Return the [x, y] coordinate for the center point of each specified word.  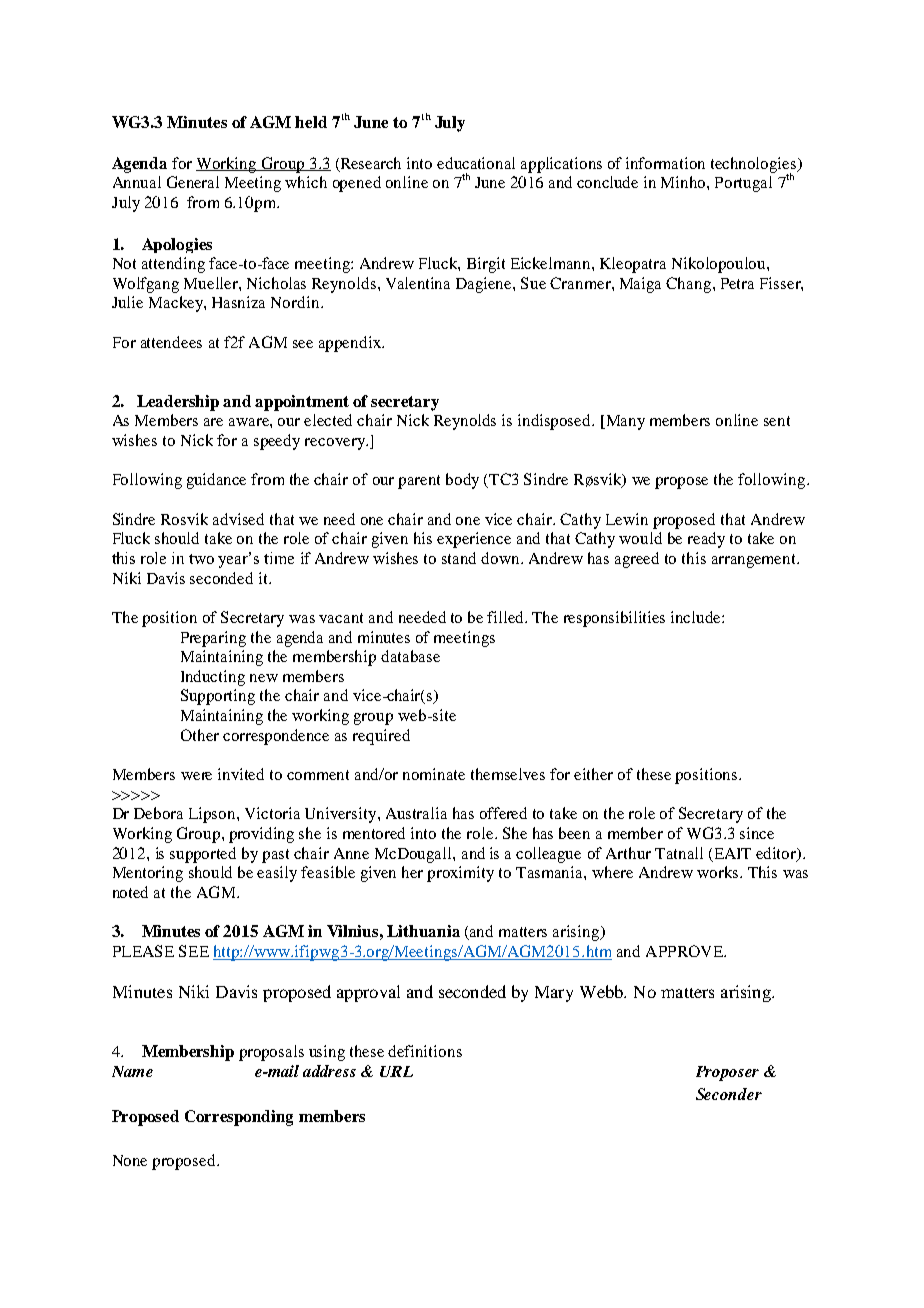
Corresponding [239, 1118]
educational [476, 163]
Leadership [178, 403]
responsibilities [614, 619]
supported [203, 855]
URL [396, 1071]
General [193, 182]
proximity [460, 874]
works [719, 872]
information [665, 163]
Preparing [213, 639]
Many [624, 422]
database [410, 656]
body [462, 481]
